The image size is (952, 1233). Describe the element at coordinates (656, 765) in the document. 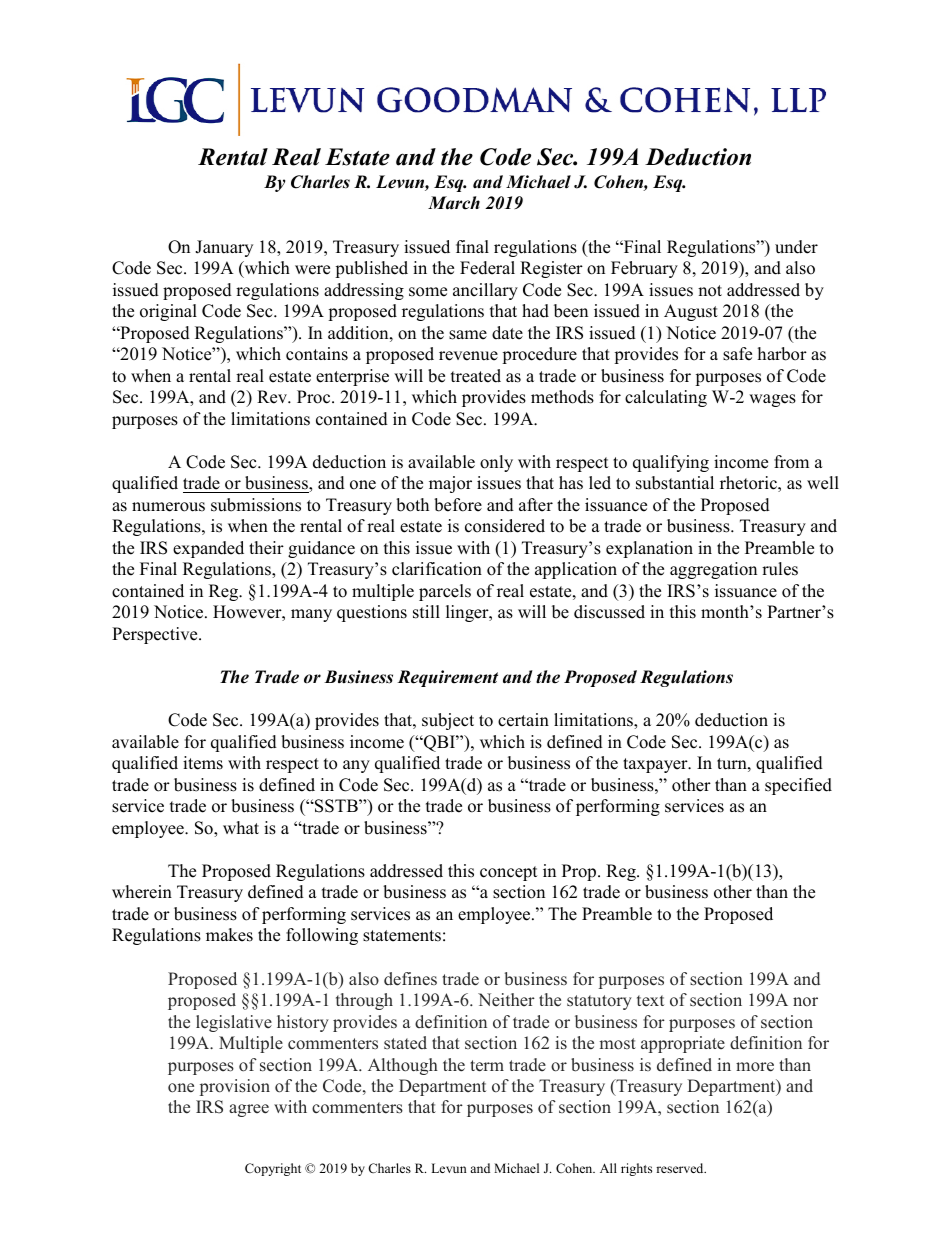

I see `taxpayer` at that location.
